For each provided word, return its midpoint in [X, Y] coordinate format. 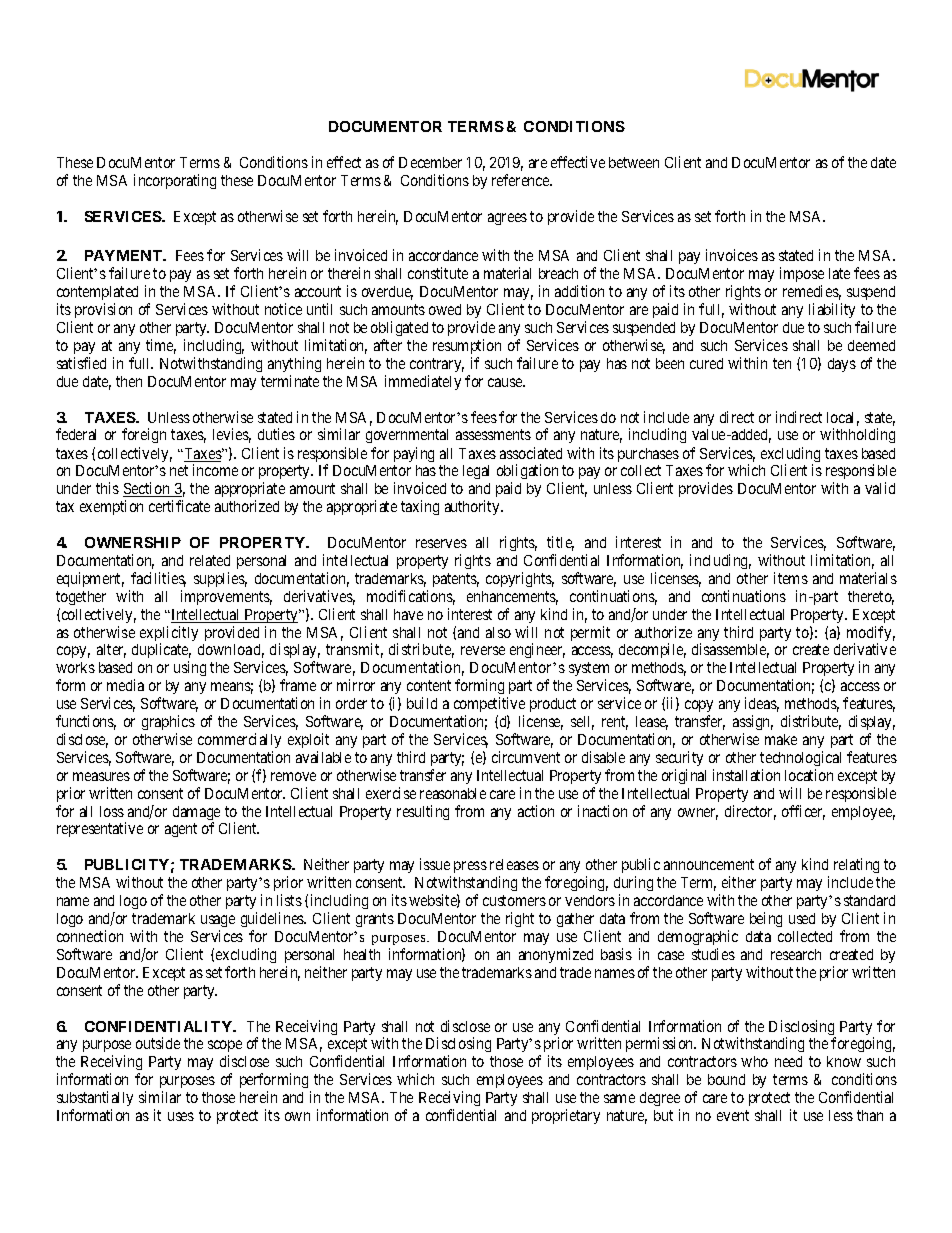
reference [522, 180]
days [842, 365]
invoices [732, 255]
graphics [168, 722]
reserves [441, 543]
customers [514, 900]
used [802, 918]
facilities [158, 579]
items [791, 578]
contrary [437, 365]
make [781, 739]
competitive [489, 706]
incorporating [175, 181]
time [161, 346]
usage [218, 923]
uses [181, 1116]
